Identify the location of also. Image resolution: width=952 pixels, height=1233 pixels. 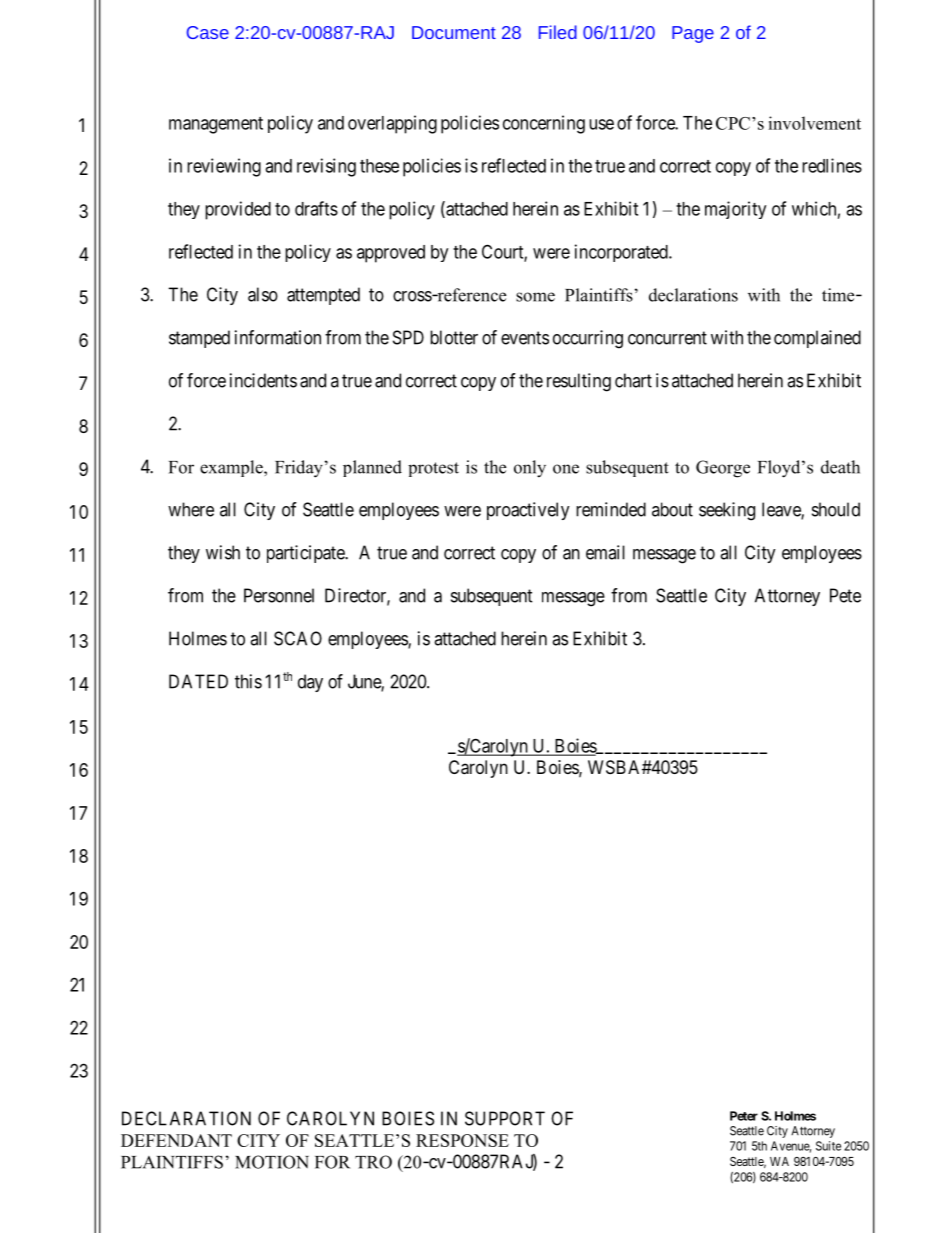
(263, 294).
